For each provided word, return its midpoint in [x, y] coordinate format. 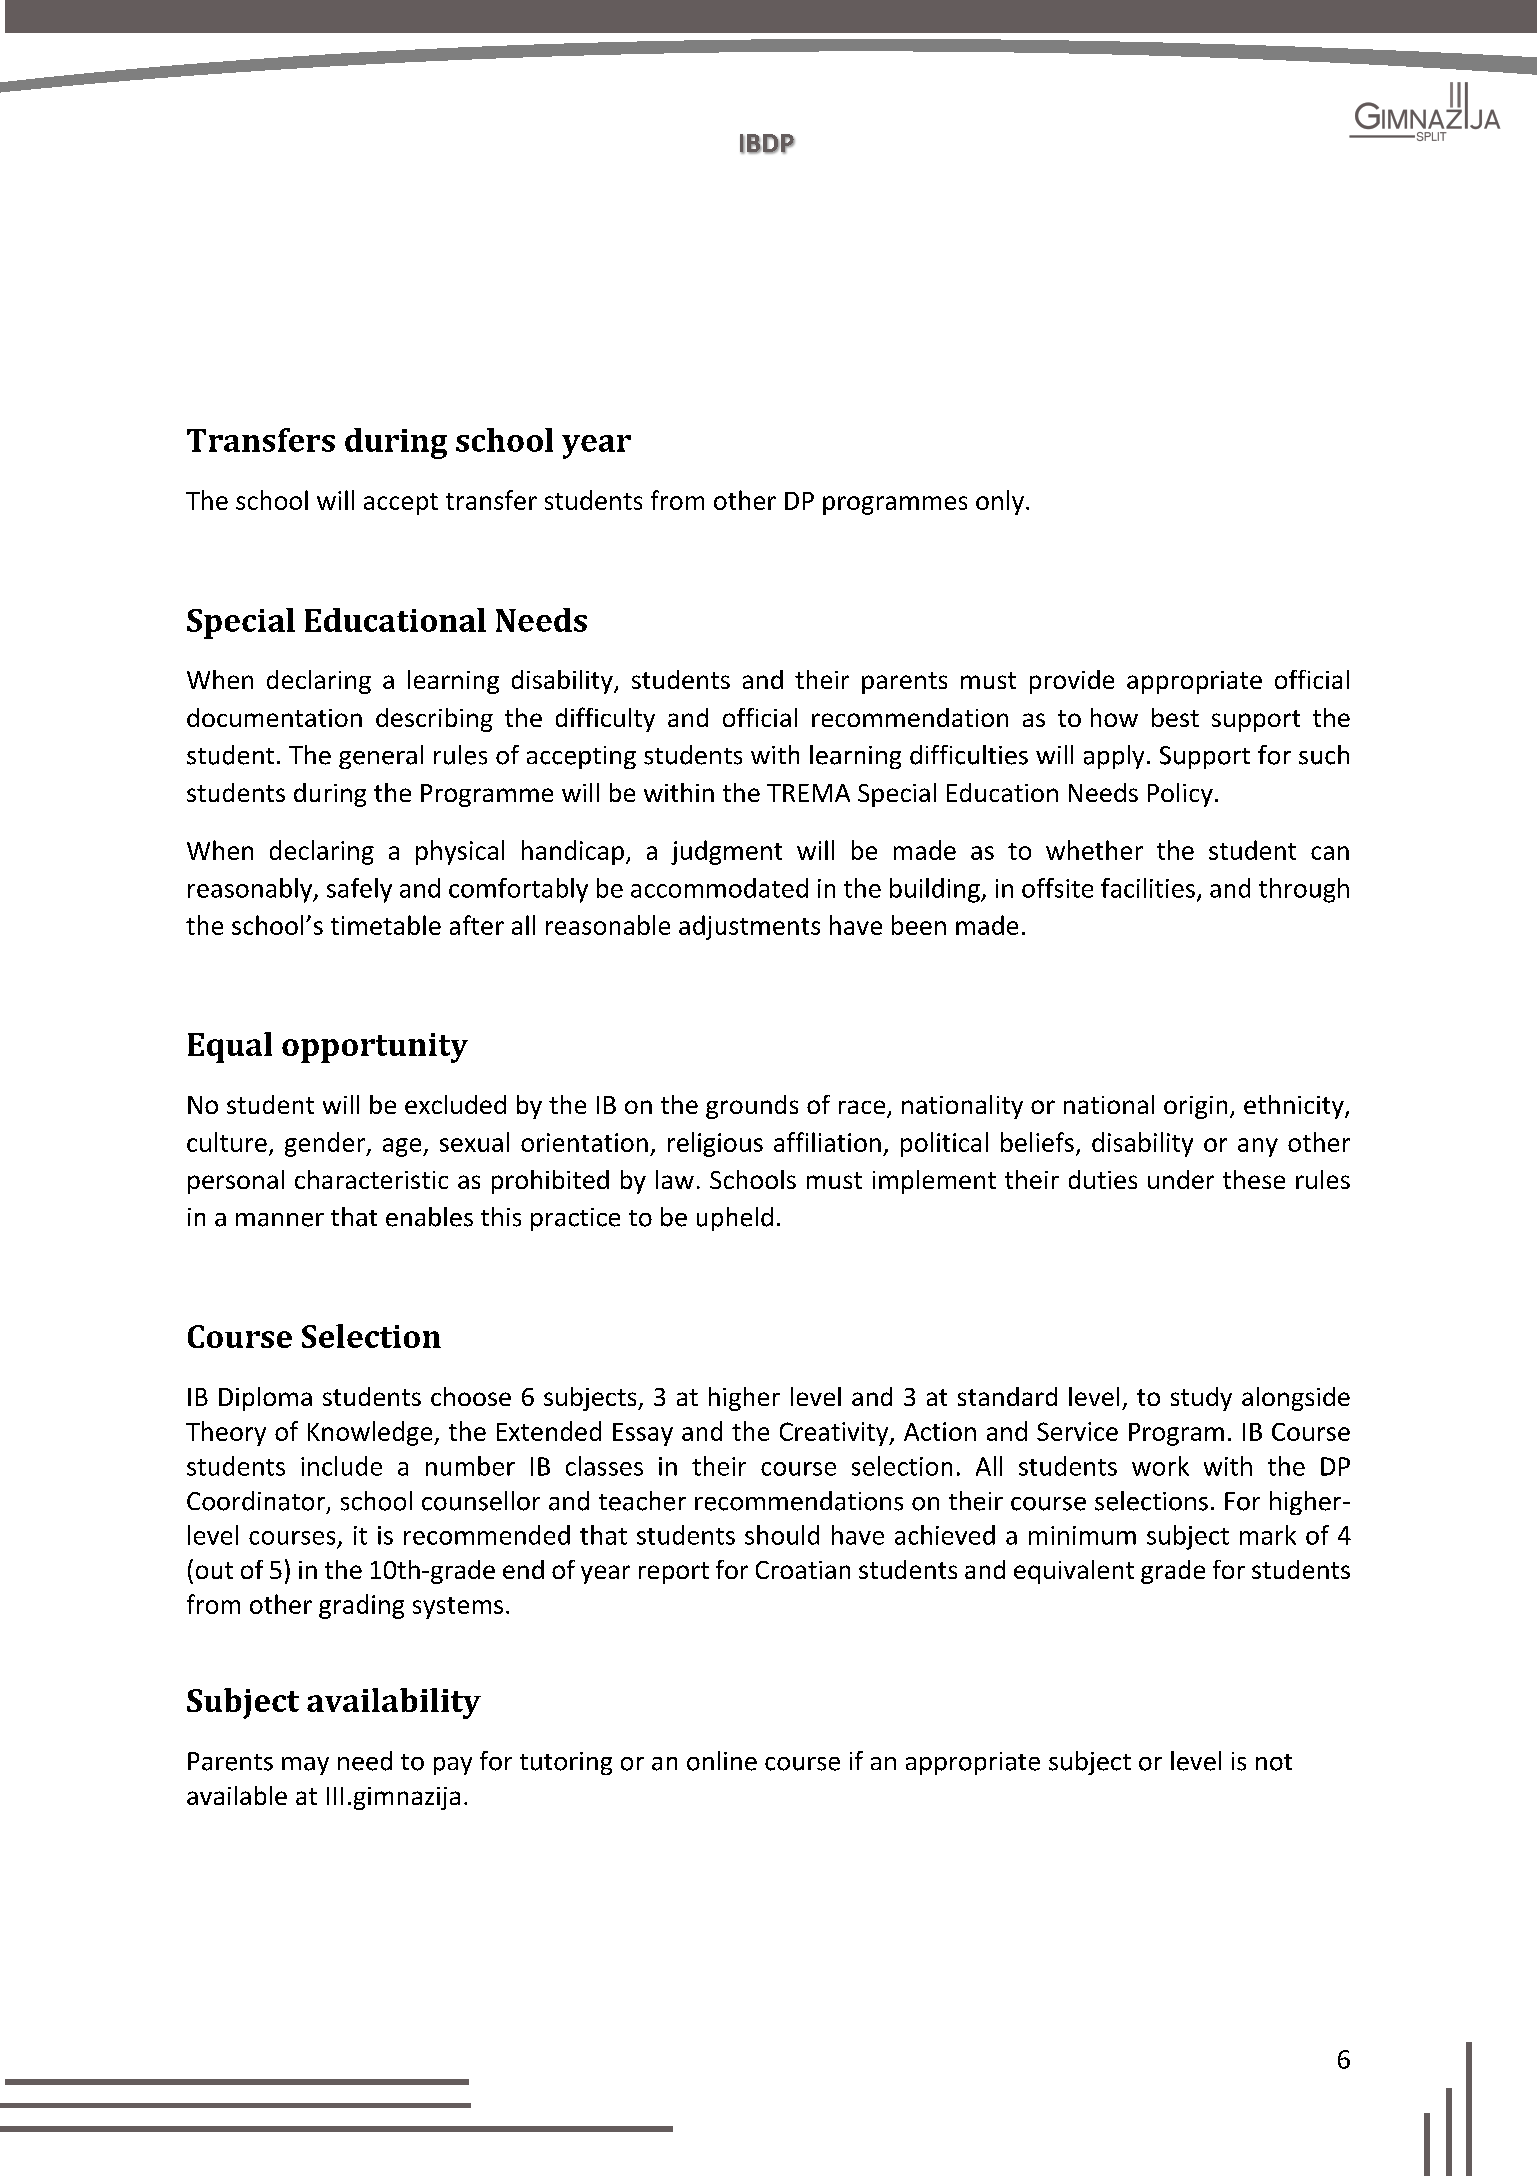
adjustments [749, 927]
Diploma [265, 1399]
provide [1072, 682]
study [1201, 1399]
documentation [274, 717]
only [1000, 502]
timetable [386, 925]
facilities [1148, 888]
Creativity [835, 1434]
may [305, 1766]
